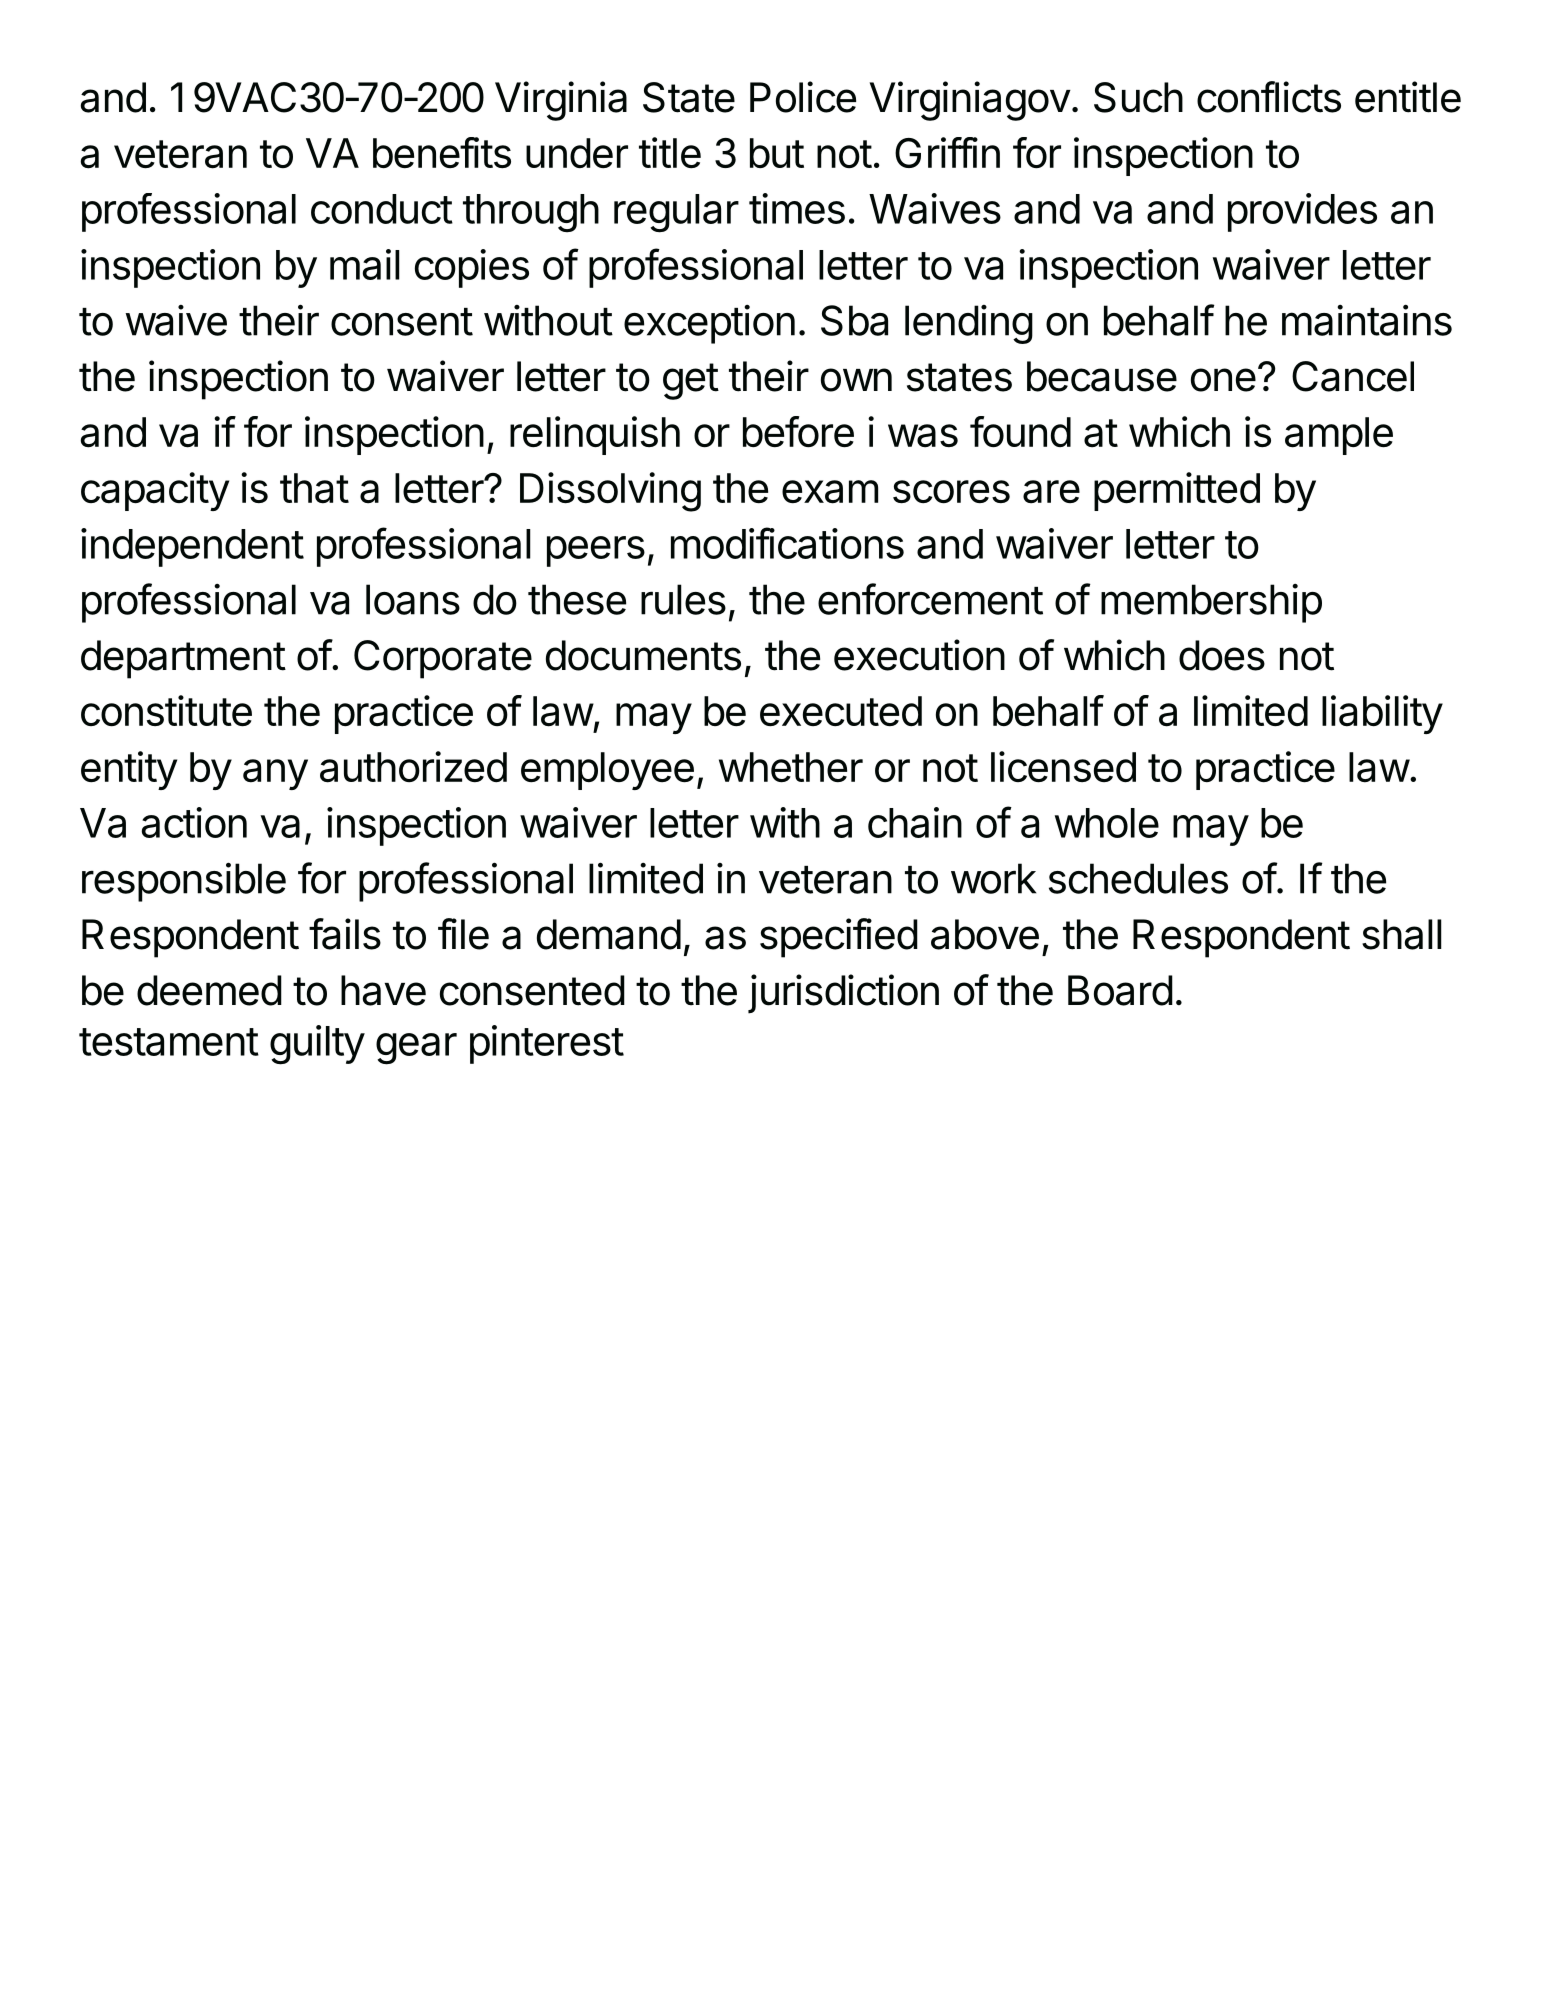  What do you see at coordinates (709, 324) in the document?
I see `exception` at bounding box center [709, 324].
